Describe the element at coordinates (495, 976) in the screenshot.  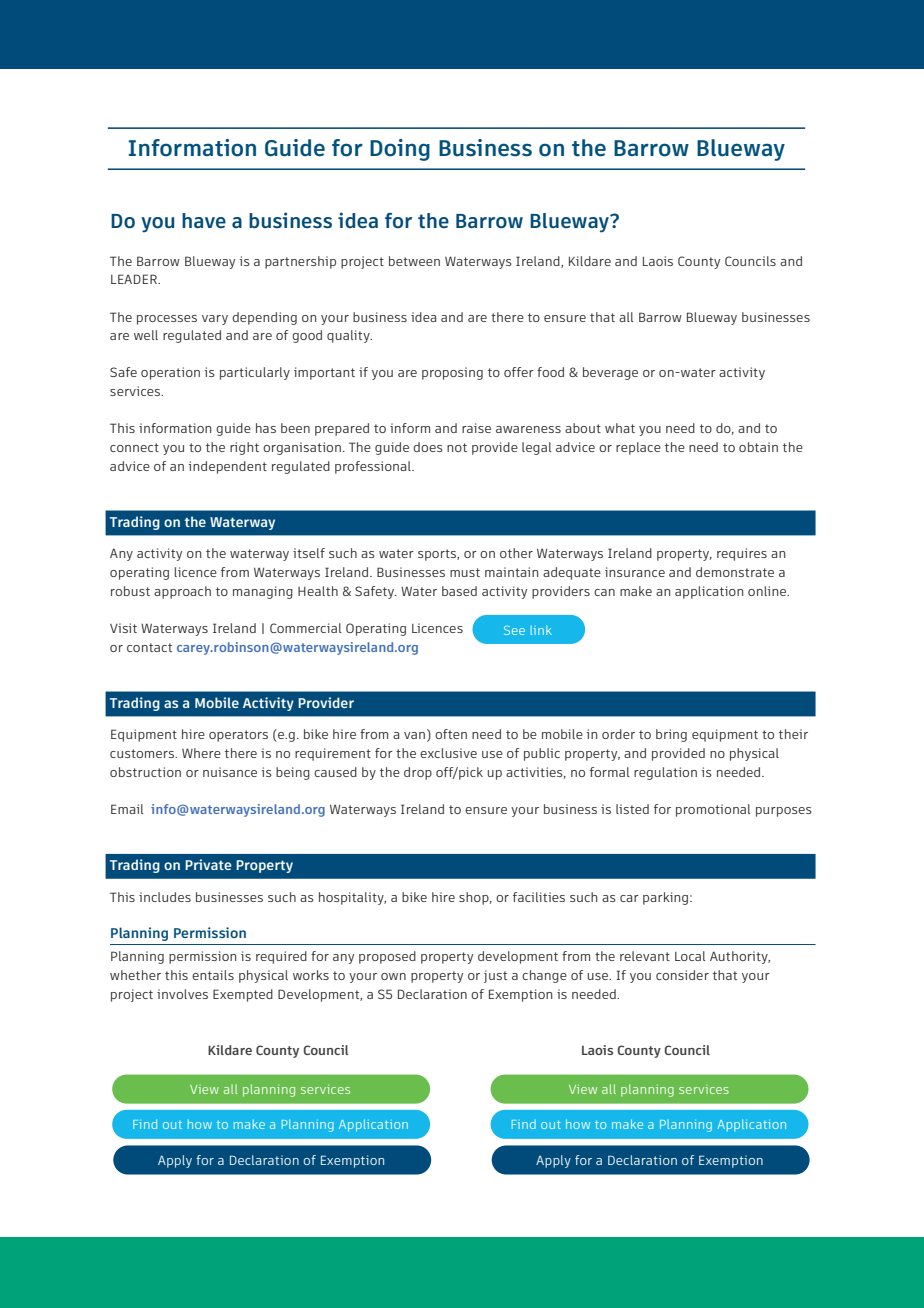
I see `just` at that location.
